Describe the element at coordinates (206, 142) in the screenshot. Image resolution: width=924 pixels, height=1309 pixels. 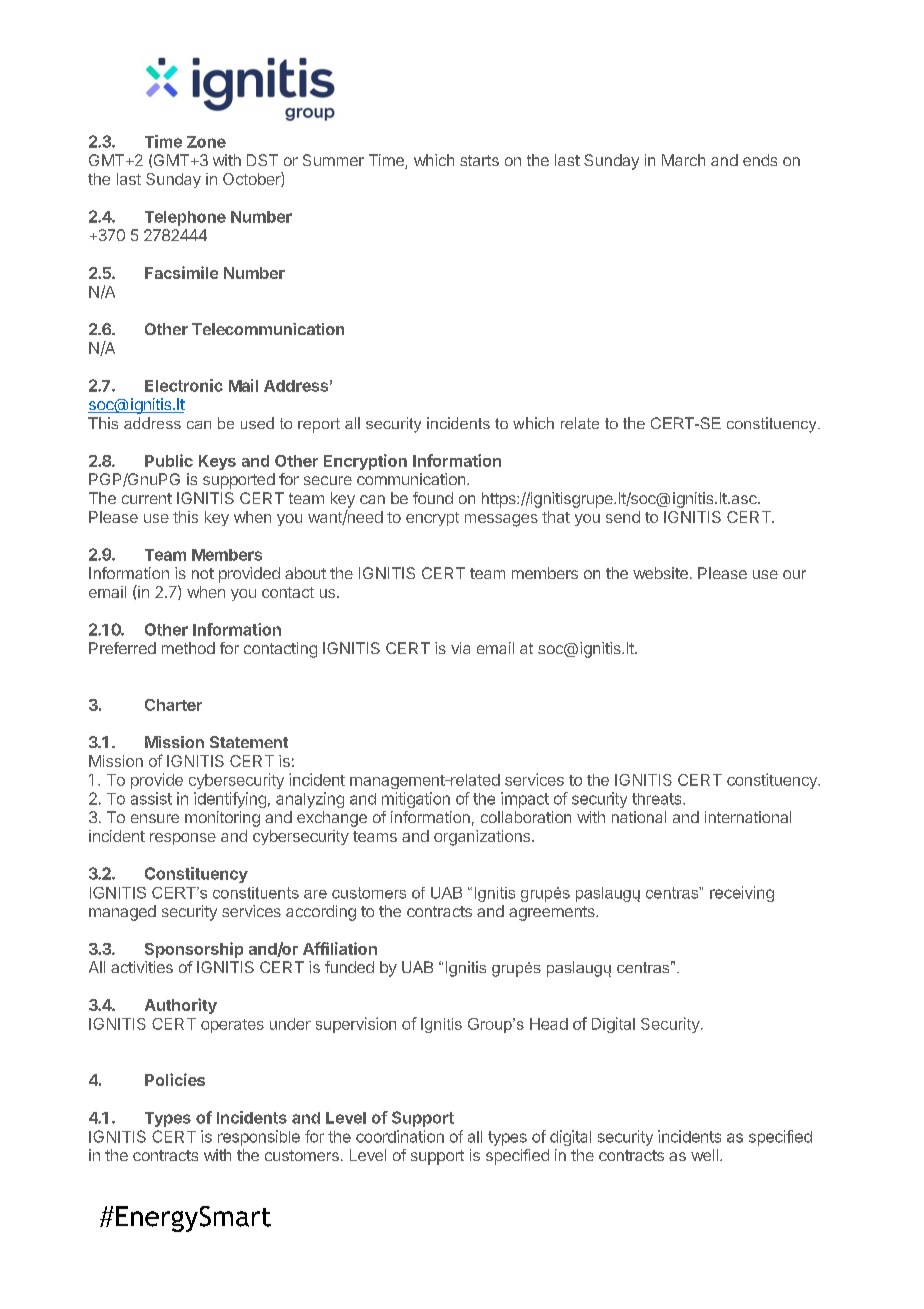
I see `Zone` at that location.
